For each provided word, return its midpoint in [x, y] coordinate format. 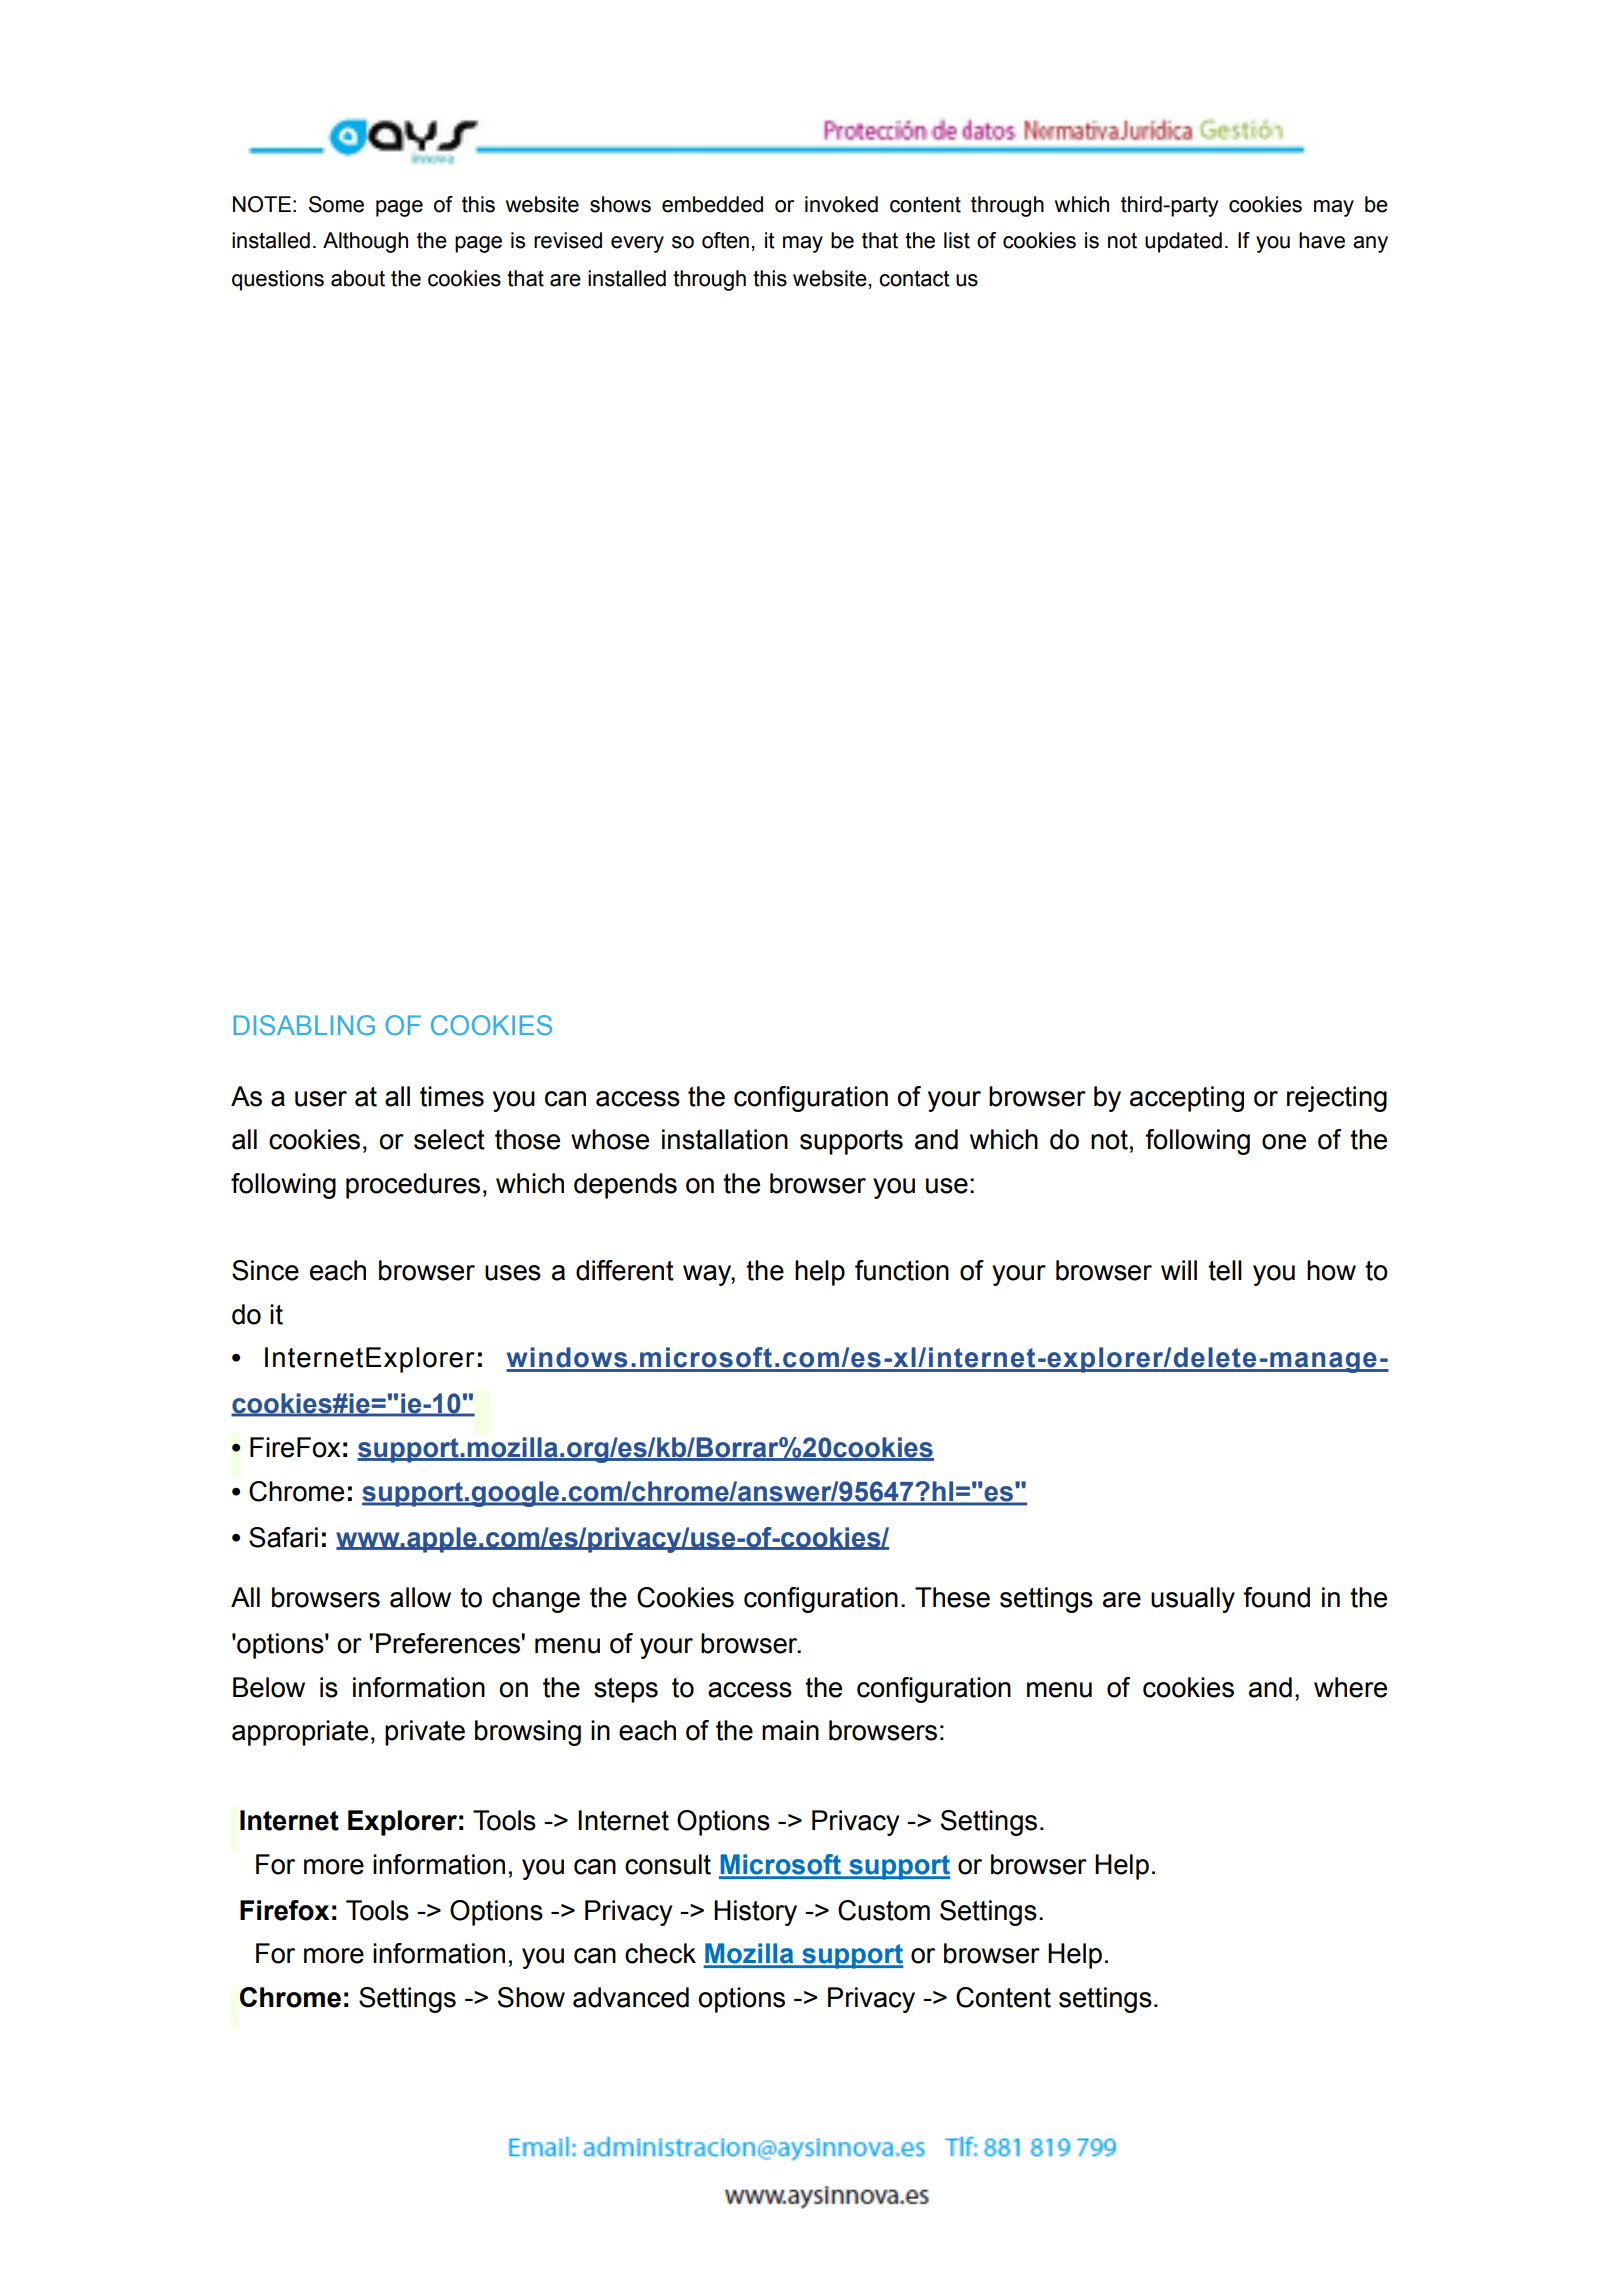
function [902, 1270]
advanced [631, 1997]
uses [513, 1273]
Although [365, 242]
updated [1183, 242]
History [755, 1913]
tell [1225, 1270]
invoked [841, 204]
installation [725, 1139]
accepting [1187, 1099]
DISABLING [304, 1025]
